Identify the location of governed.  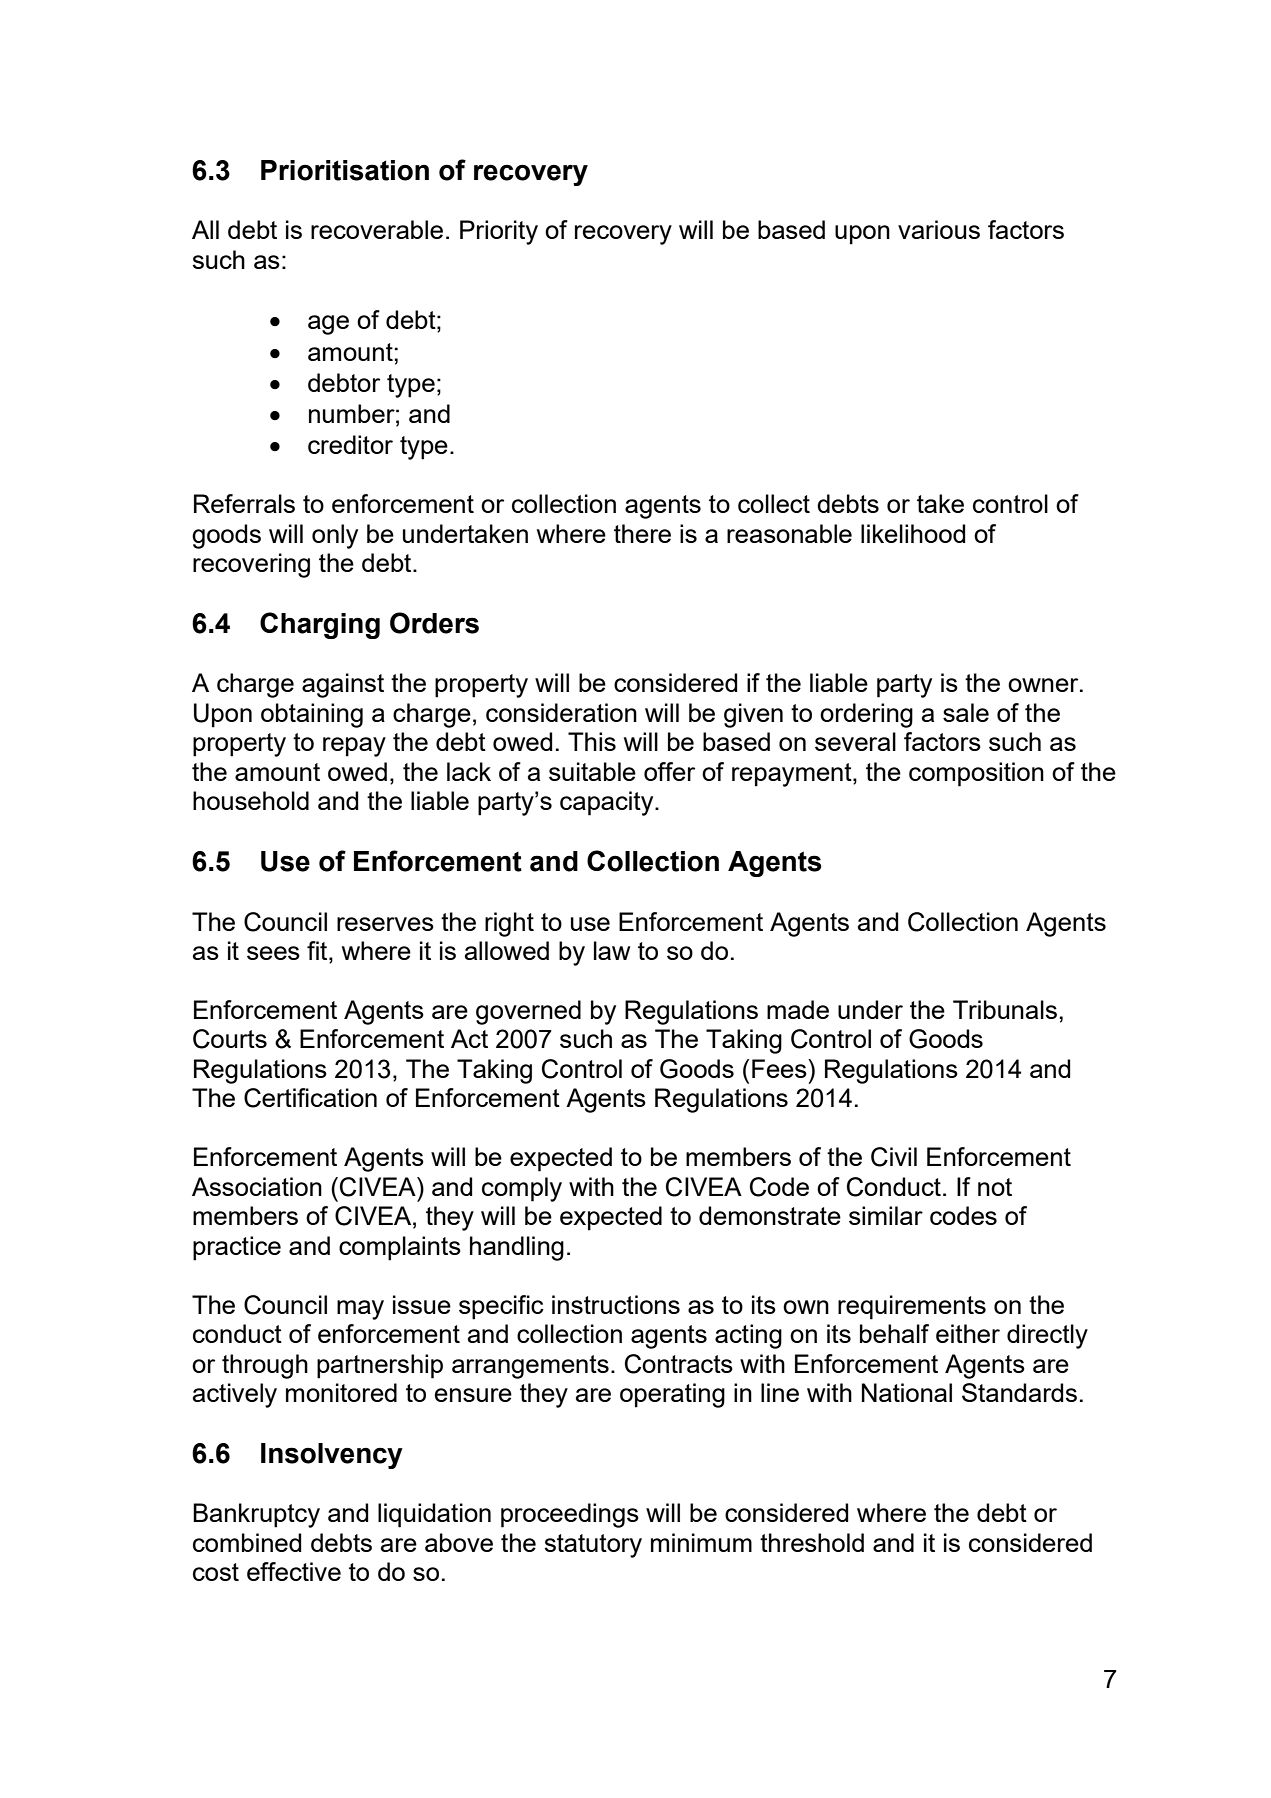
(528, 1012).
